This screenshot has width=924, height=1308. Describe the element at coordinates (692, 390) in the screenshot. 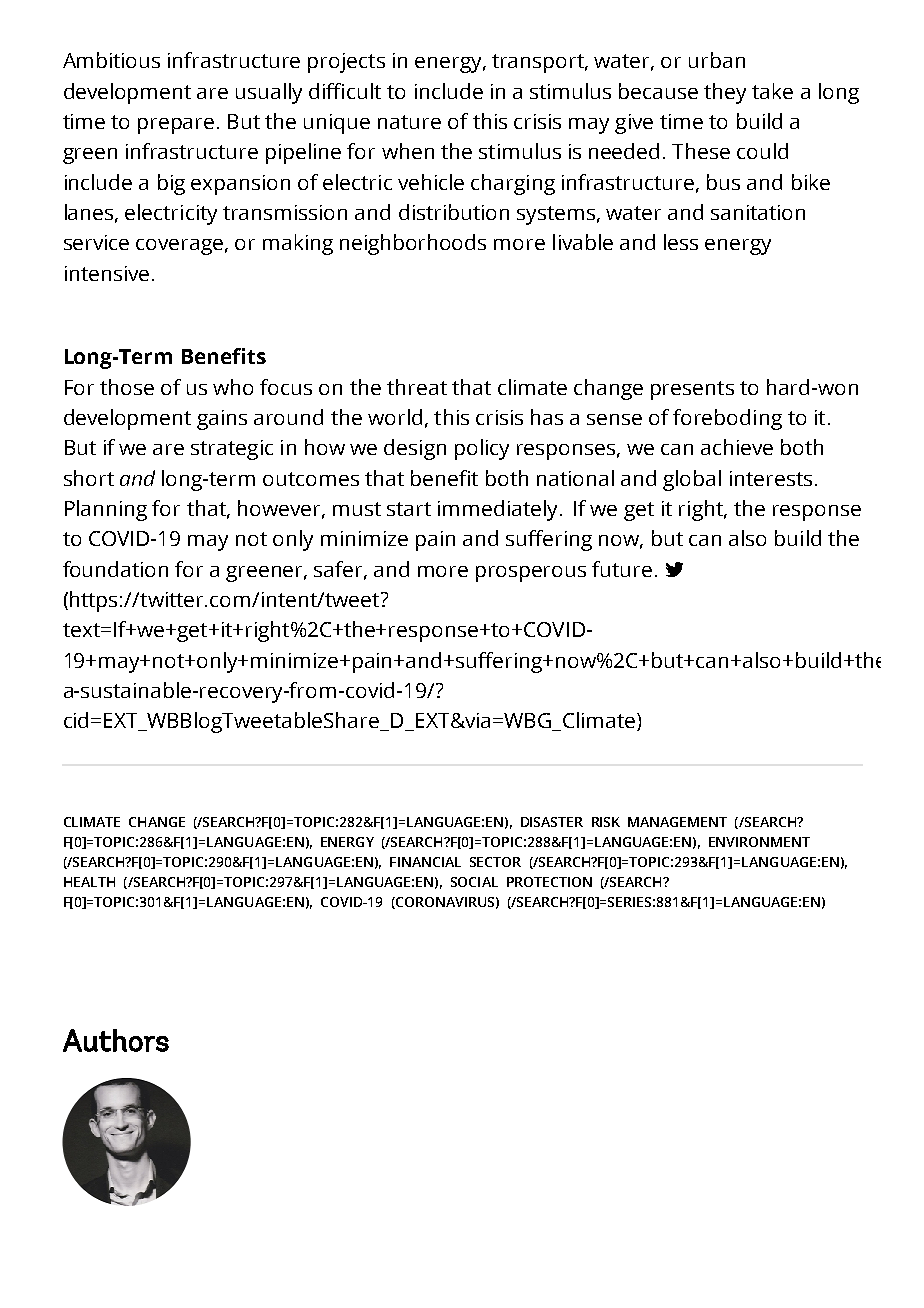

I see `presents` at that location.
